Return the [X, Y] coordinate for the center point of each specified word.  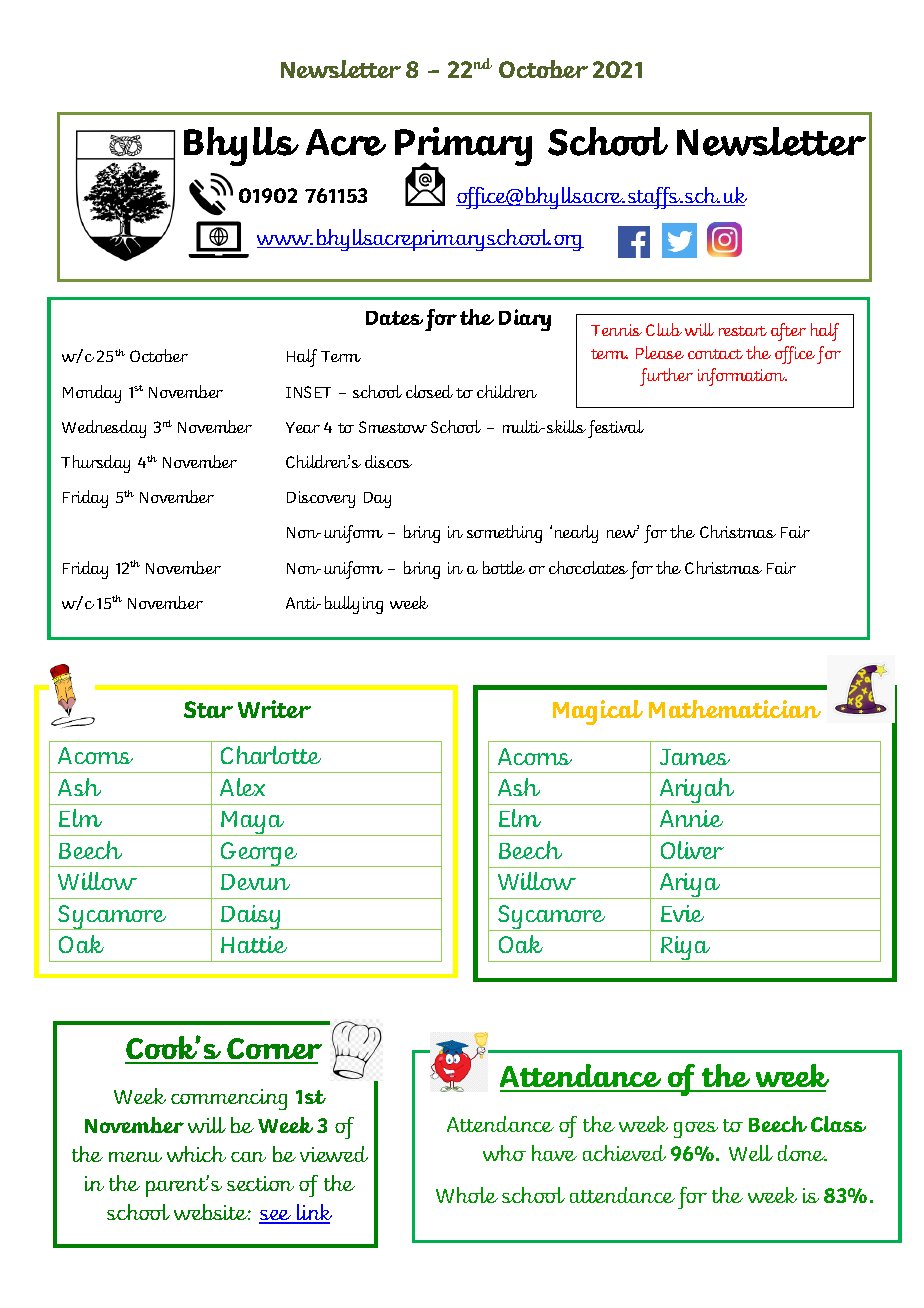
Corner [273, 1050]
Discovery [321, 499]
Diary [525, 320]
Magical [598, 712]
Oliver [692, 850]
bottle [504, 567]
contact [715, 354]
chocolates [588, 567]
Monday [92, 394]
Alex [242, 787]
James [695, 757]
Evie [682, 913]
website [212, 1212]
